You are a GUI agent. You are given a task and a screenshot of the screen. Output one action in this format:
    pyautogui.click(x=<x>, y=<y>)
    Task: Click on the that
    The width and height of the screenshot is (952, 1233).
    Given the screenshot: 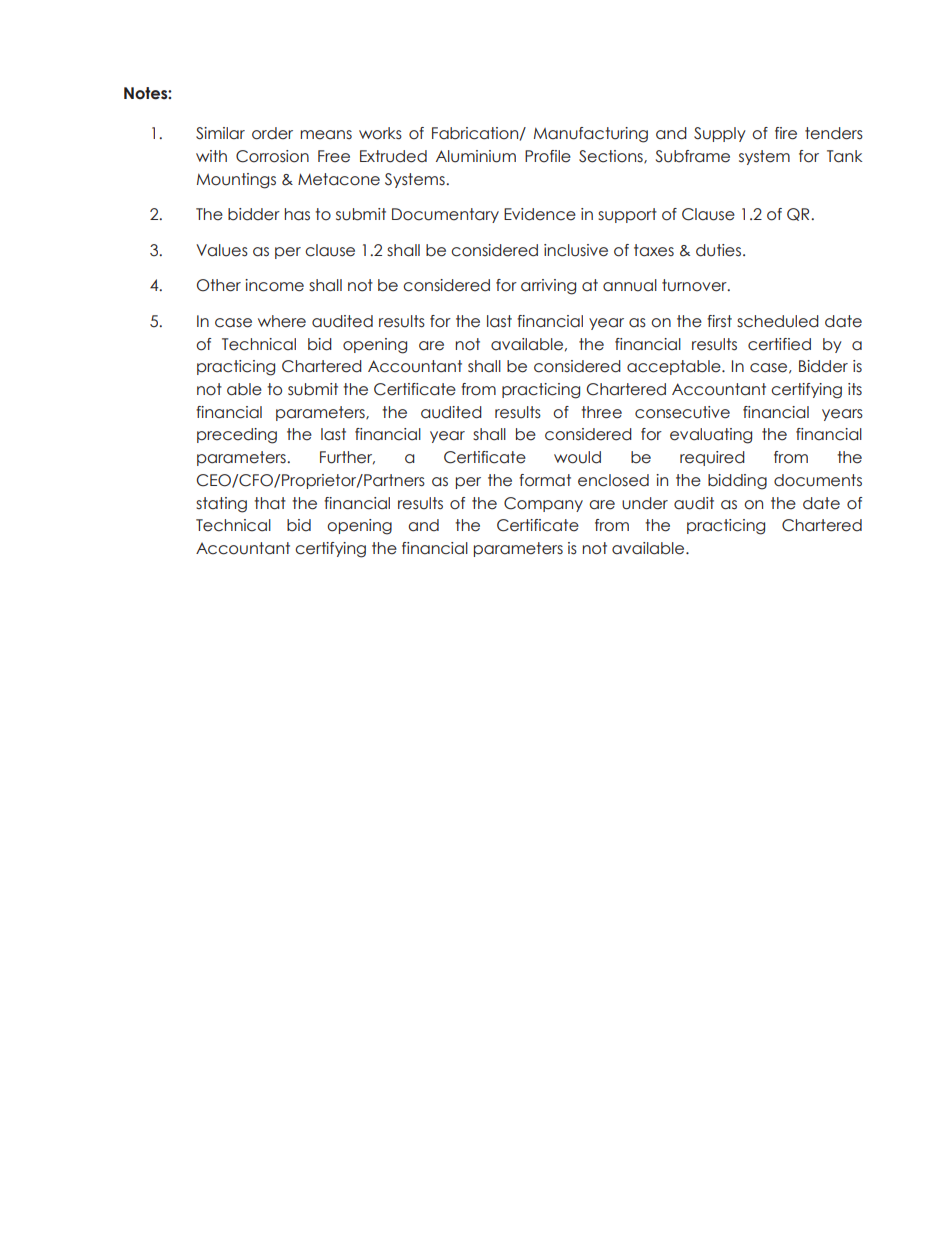 What is the action you would take?
    pyautogui.click(x=270, y=503)
